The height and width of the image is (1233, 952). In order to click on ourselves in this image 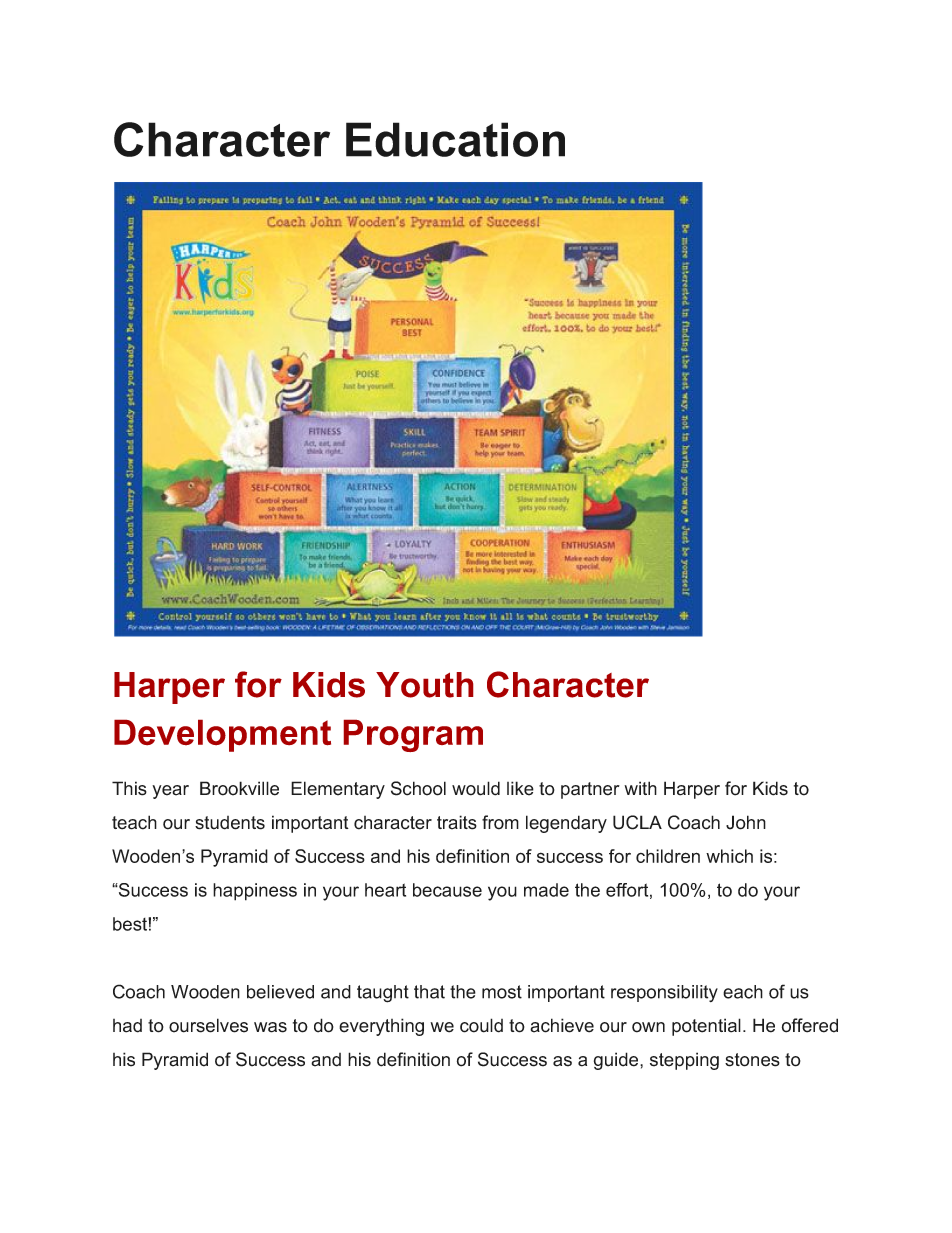, I will do `click(208, 1025)`.
